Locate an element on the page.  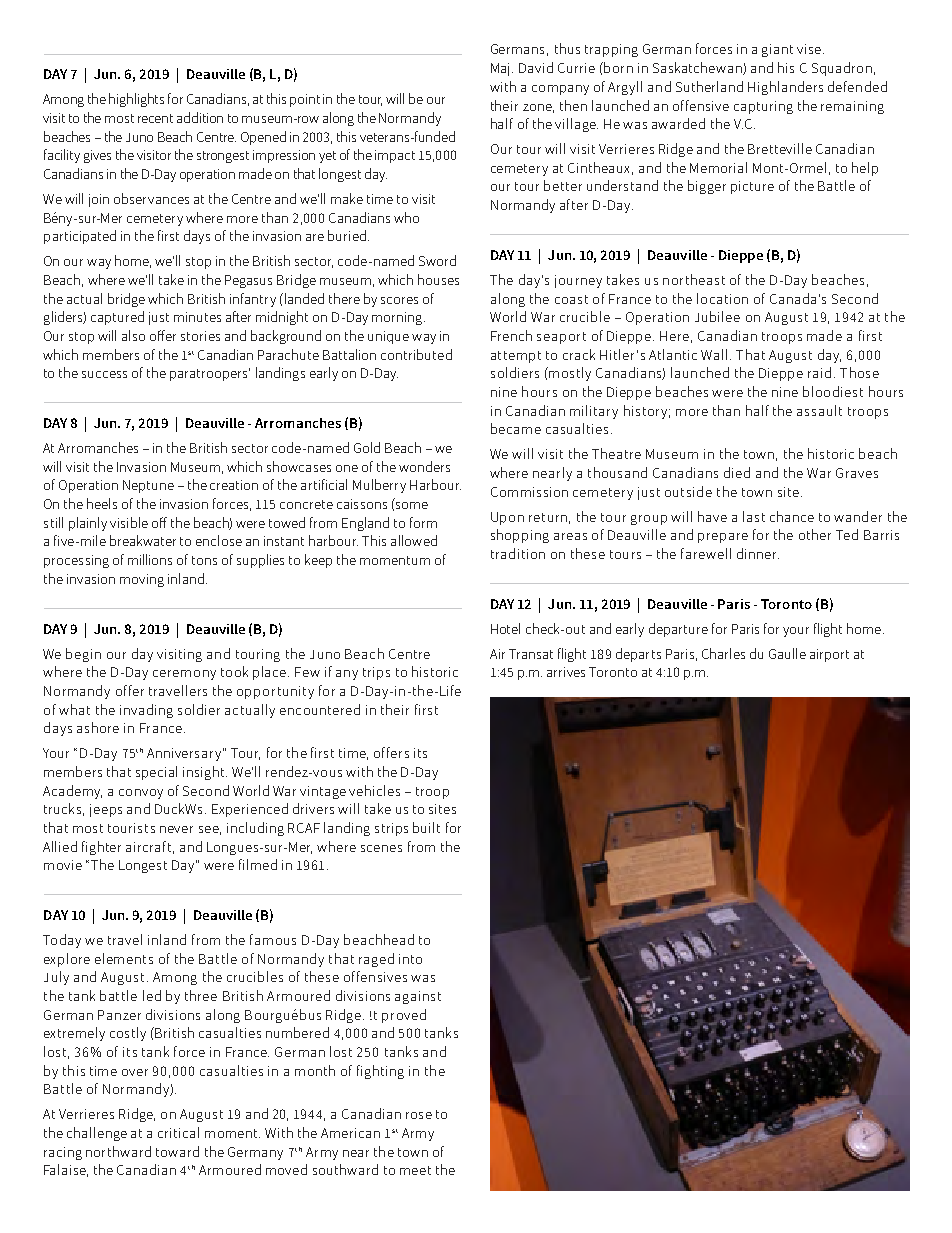
Maj is located at coordinates (502, 69).
